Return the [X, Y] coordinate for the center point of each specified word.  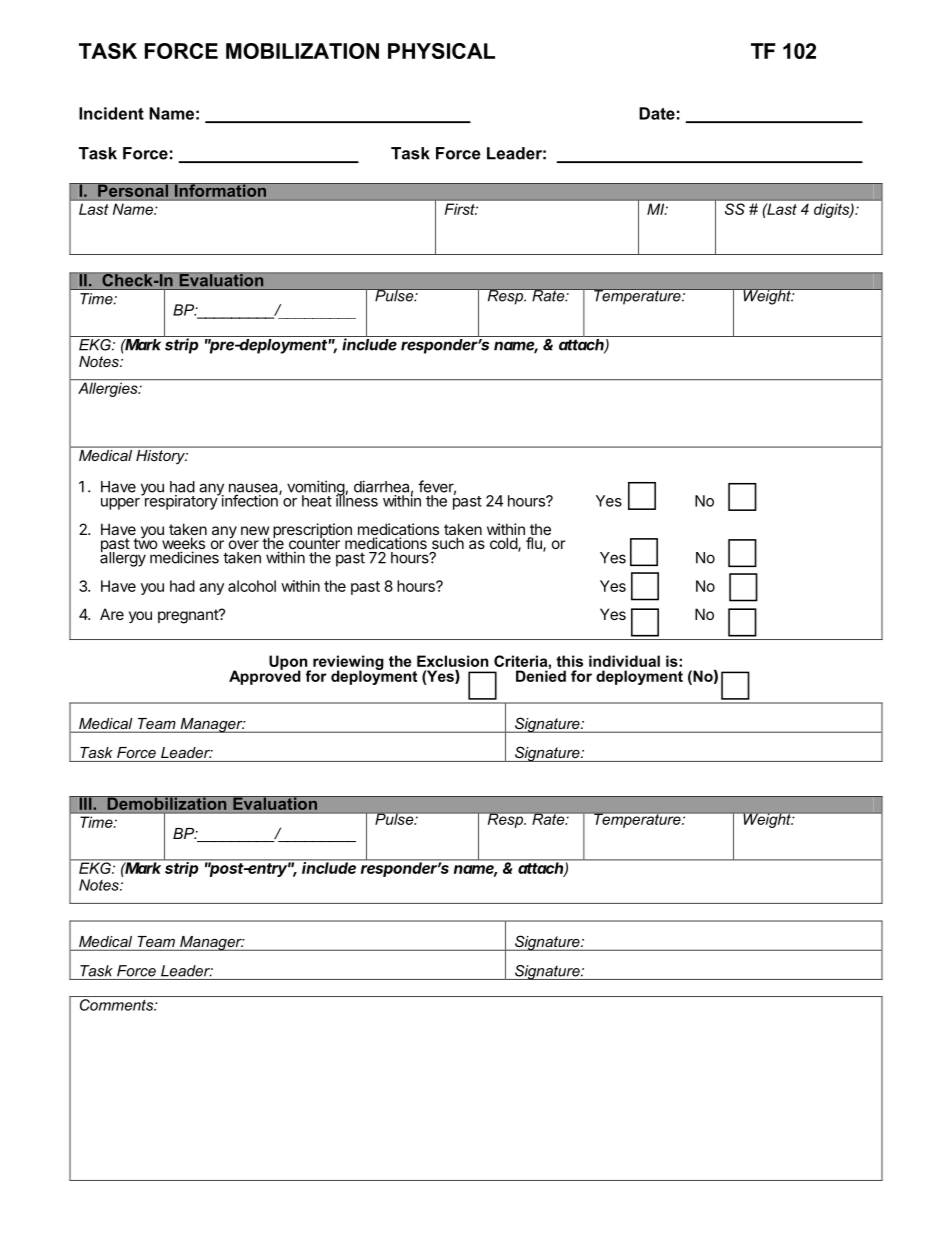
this [569, 661]
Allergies [109, 389]
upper [120, 504]
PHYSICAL [441, 51]
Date [657, 113]
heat [317, 501]
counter [314, 544]
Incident [111, 113]
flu [535, 544]
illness [357, 500]
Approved [265, 676]
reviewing [348, 663]
